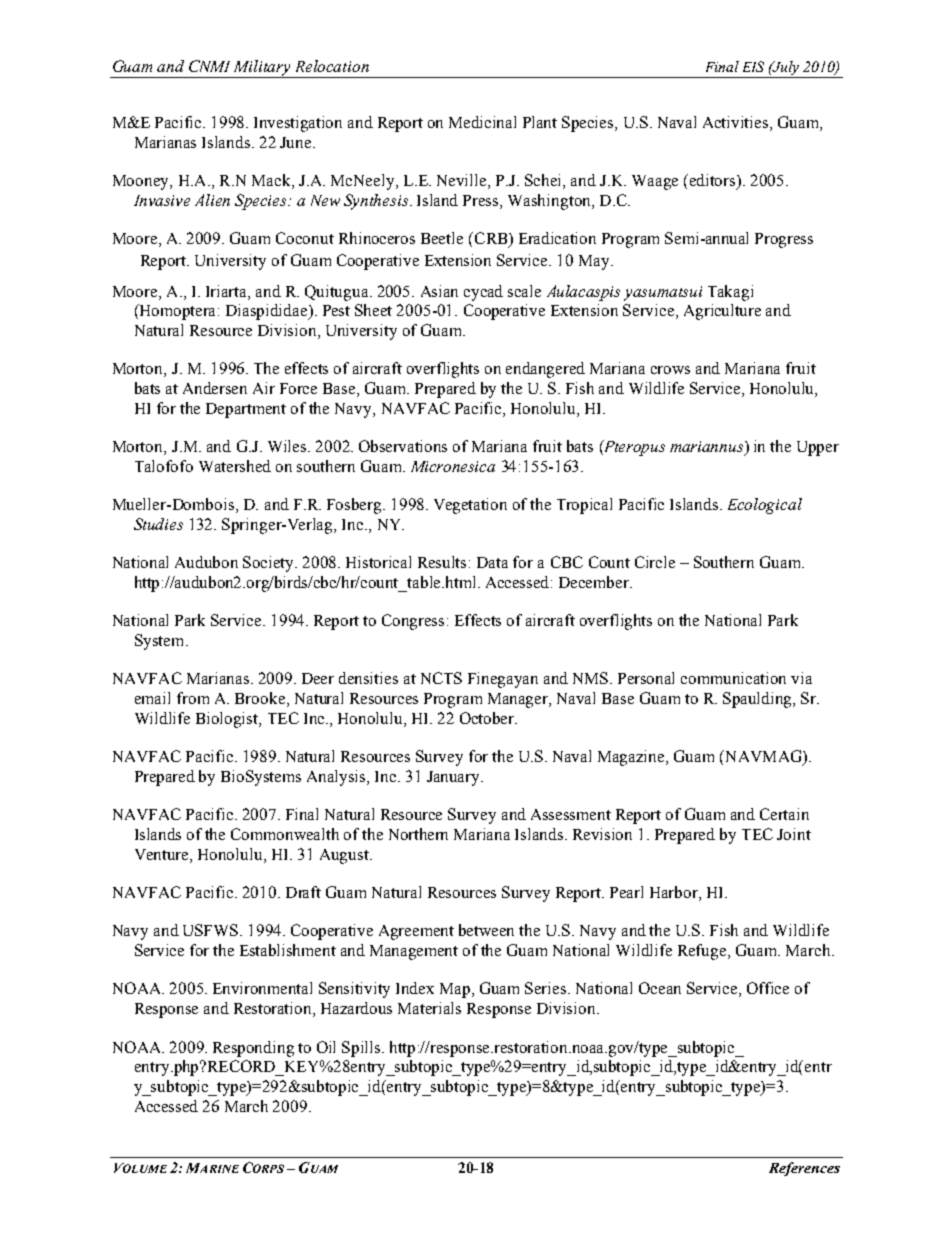 The width and height of the screenshot is (952, 1233). What do you see at coordinates (483, 293) in the screenshot?
I see `cycad` at bounding box center [483, 293].
